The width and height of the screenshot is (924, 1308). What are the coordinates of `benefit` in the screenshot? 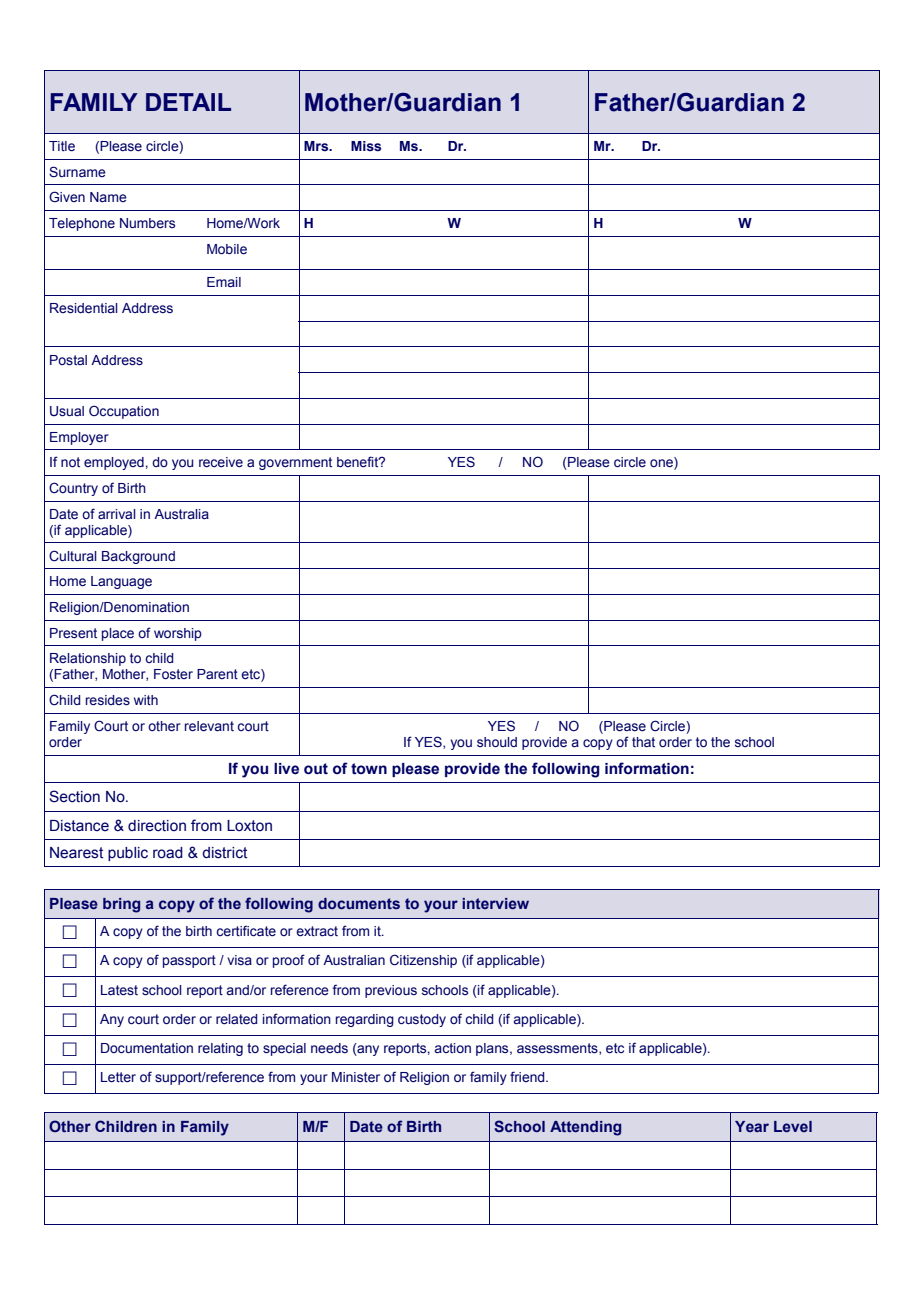 It's located at (359, 462).
